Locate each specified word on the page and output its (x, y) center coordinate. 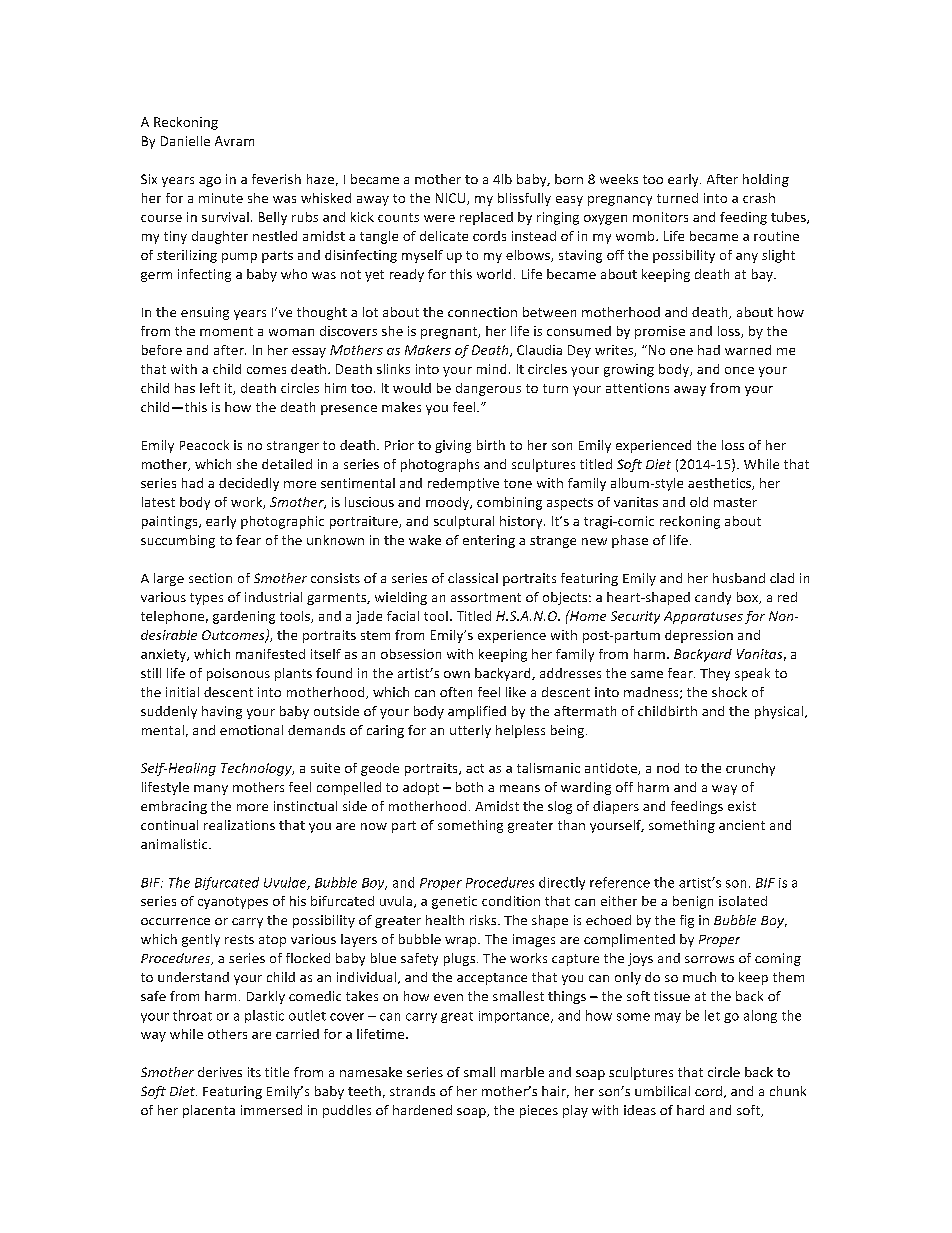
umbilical (662, 1091)
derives (220, 1072)
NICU (452, 199)
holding (766, 180)
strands (412, 1091)
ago (210, 182)
